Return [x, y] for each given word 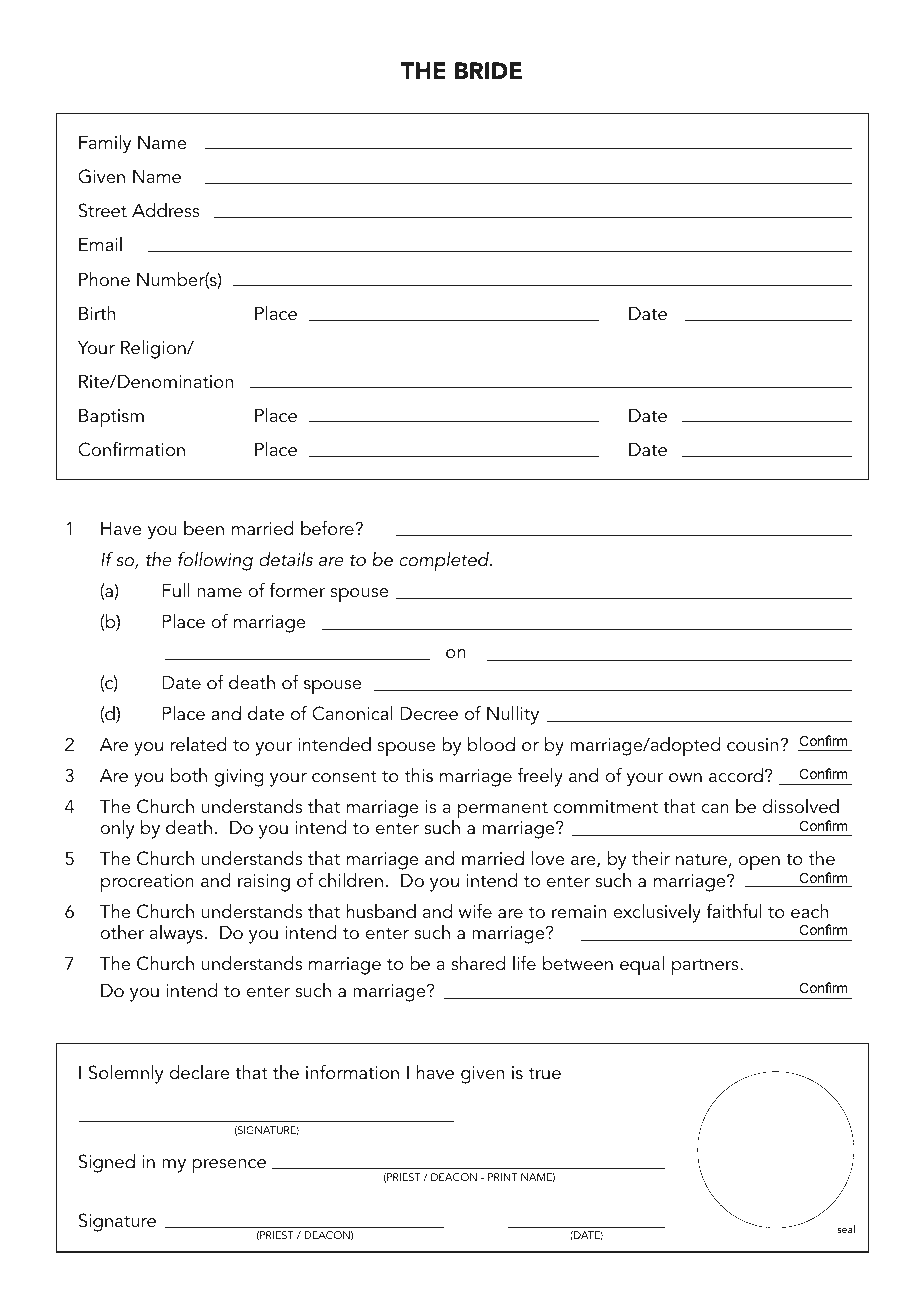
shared [478, 963]
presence [229, 1166]
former [297, 590]
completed [445, 562]
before [328, 528]
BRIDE [488, 70]
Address [166, 210]
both [189, 775]
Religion [154, 349]
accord [736, 775]
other [122, 932]
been [204, 528]
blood [491, 744]
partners [706, 967]
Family [105, 144]
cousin [752, 745]
